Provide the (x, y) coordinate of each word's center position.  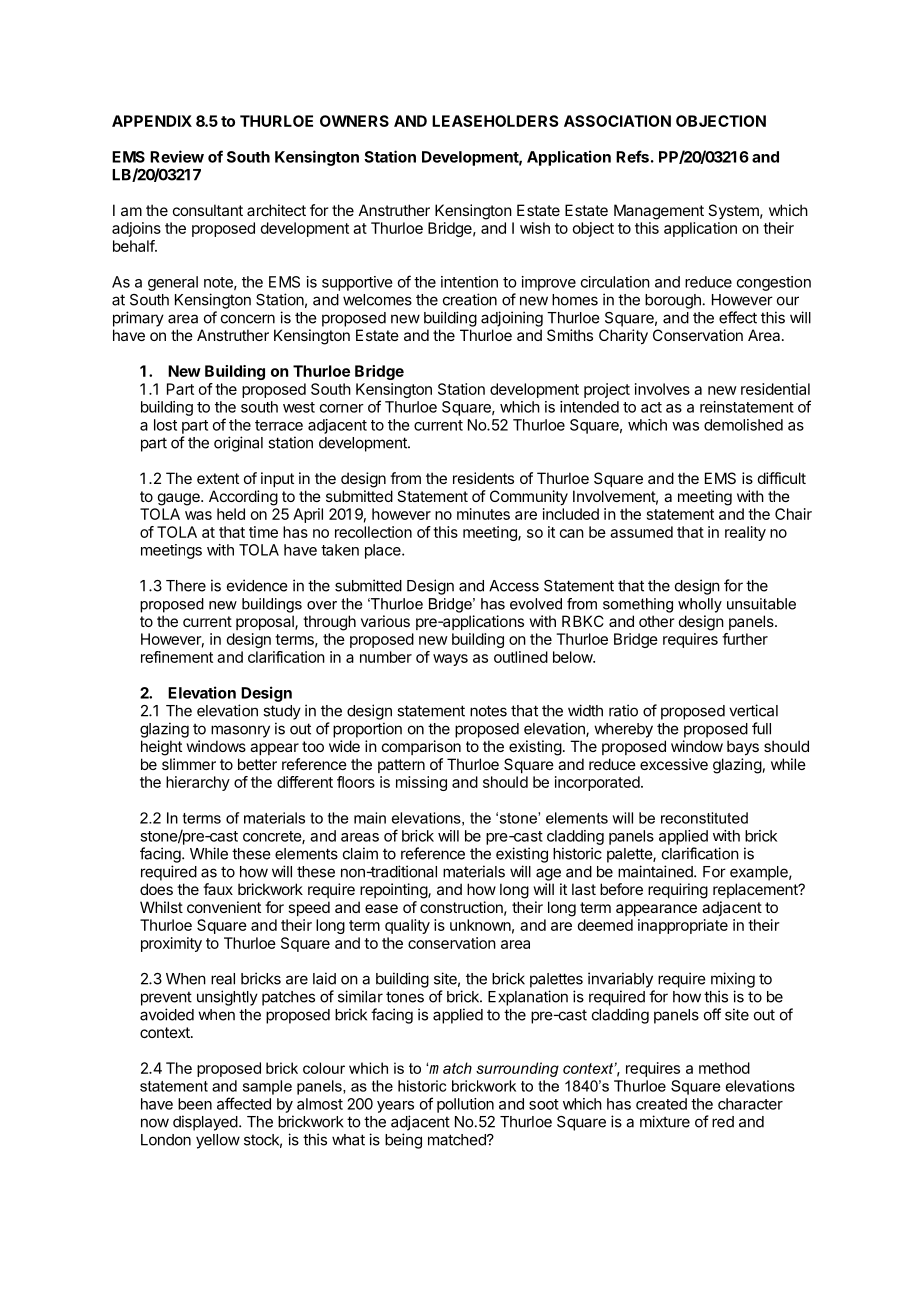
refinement (177, 657)
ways (450, 660)
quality (407, 926)
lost (165, 425)
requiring (678, 891)
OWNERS (354, 121)
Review (177, 156)
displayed (205, 1123)
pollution (465, 1105)
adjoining (512, 319)
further (745, 639)
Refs (632, 156)
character (750, 1104)
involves (662, 389)
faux (218, 889)
